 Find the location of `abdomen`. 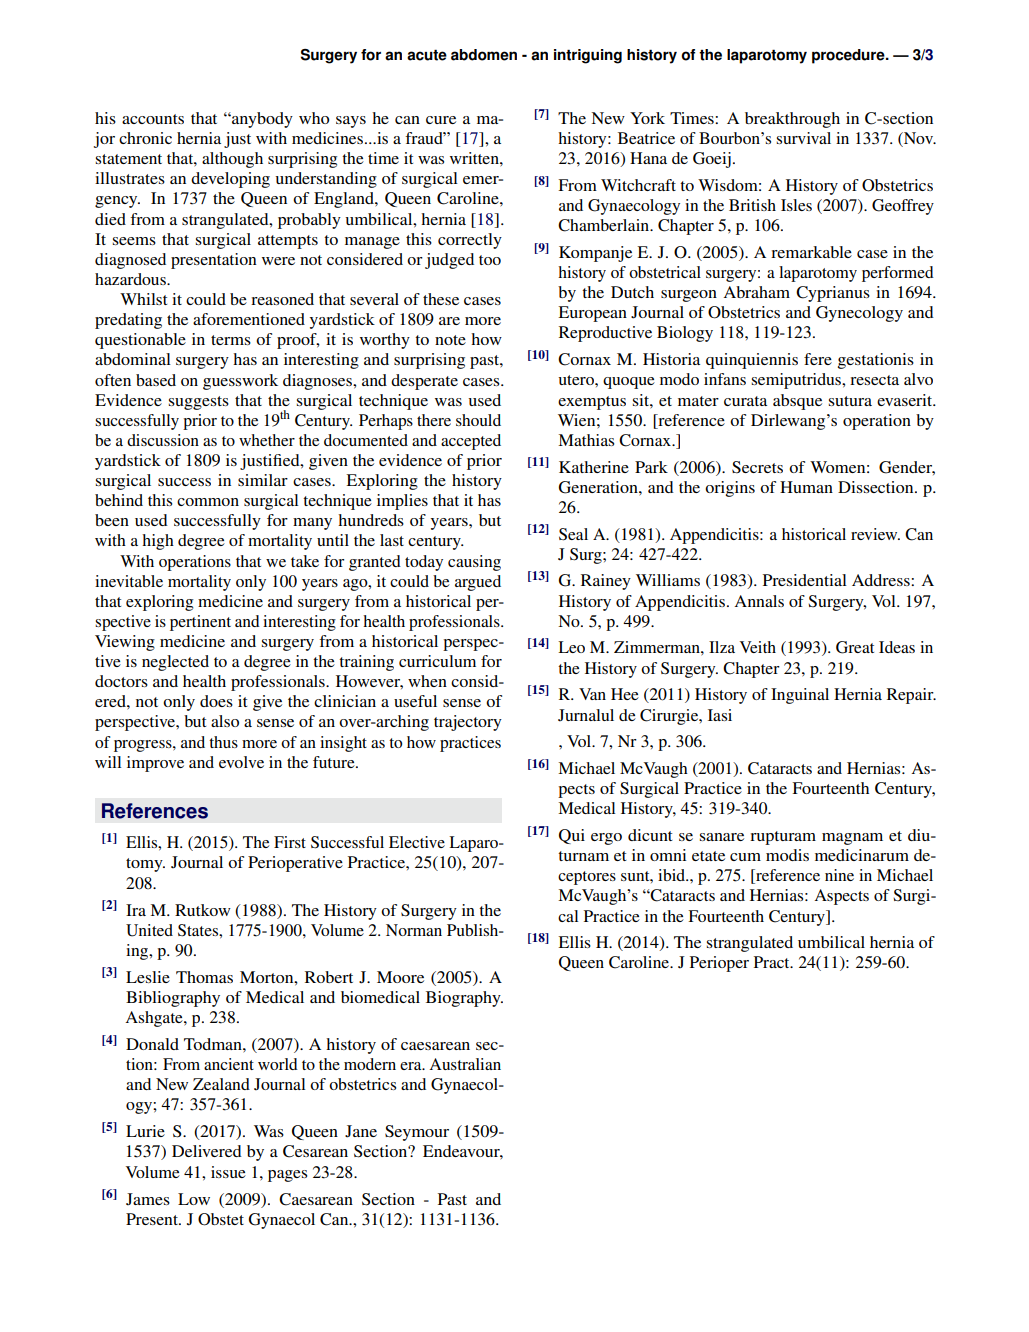

abdomen is located at coordinates (484, 55).
